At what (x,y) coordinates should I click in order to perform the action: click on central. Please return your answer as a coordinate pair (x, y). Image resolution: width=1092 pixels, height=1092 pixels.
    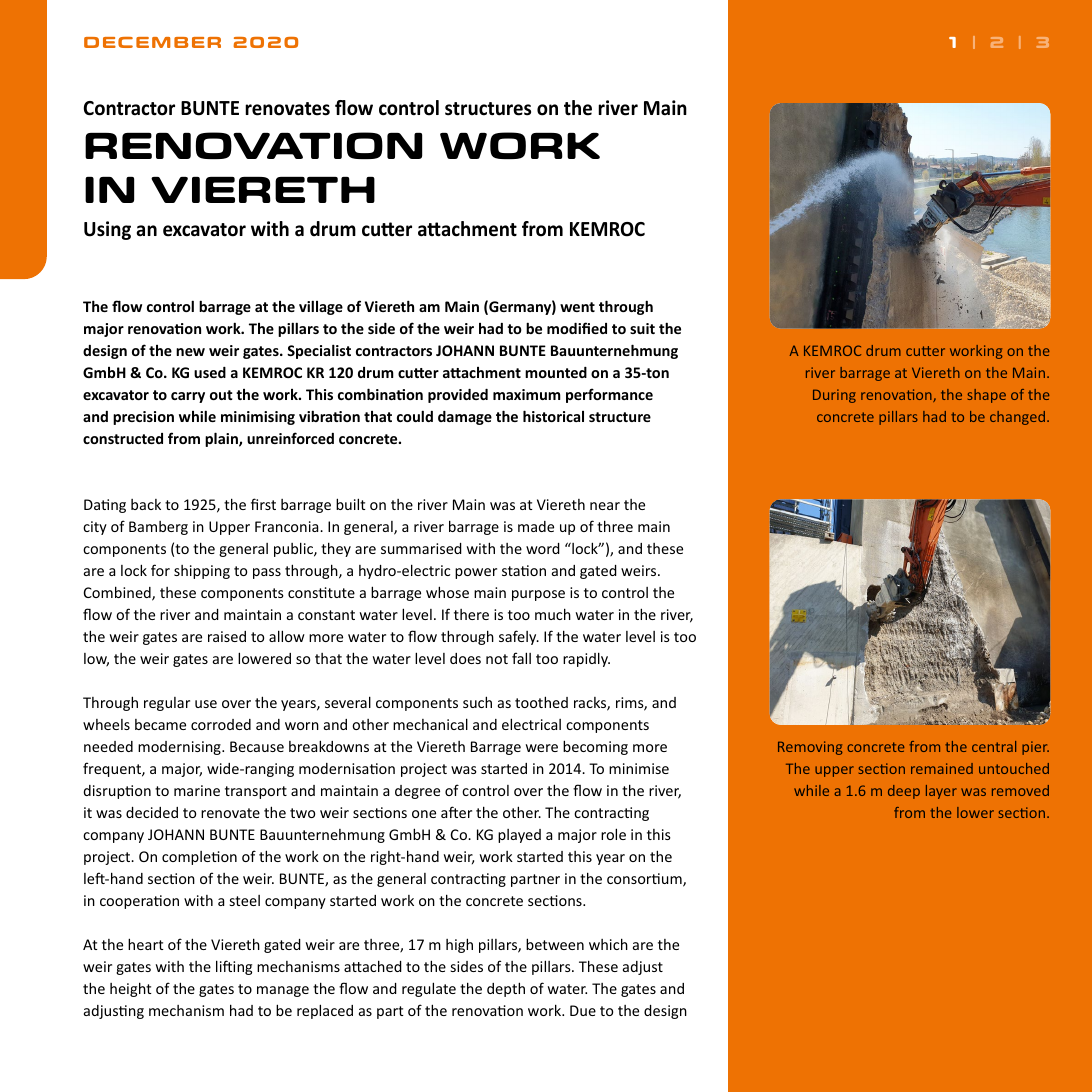
    Looking at the image, I should click on (994, 746).
